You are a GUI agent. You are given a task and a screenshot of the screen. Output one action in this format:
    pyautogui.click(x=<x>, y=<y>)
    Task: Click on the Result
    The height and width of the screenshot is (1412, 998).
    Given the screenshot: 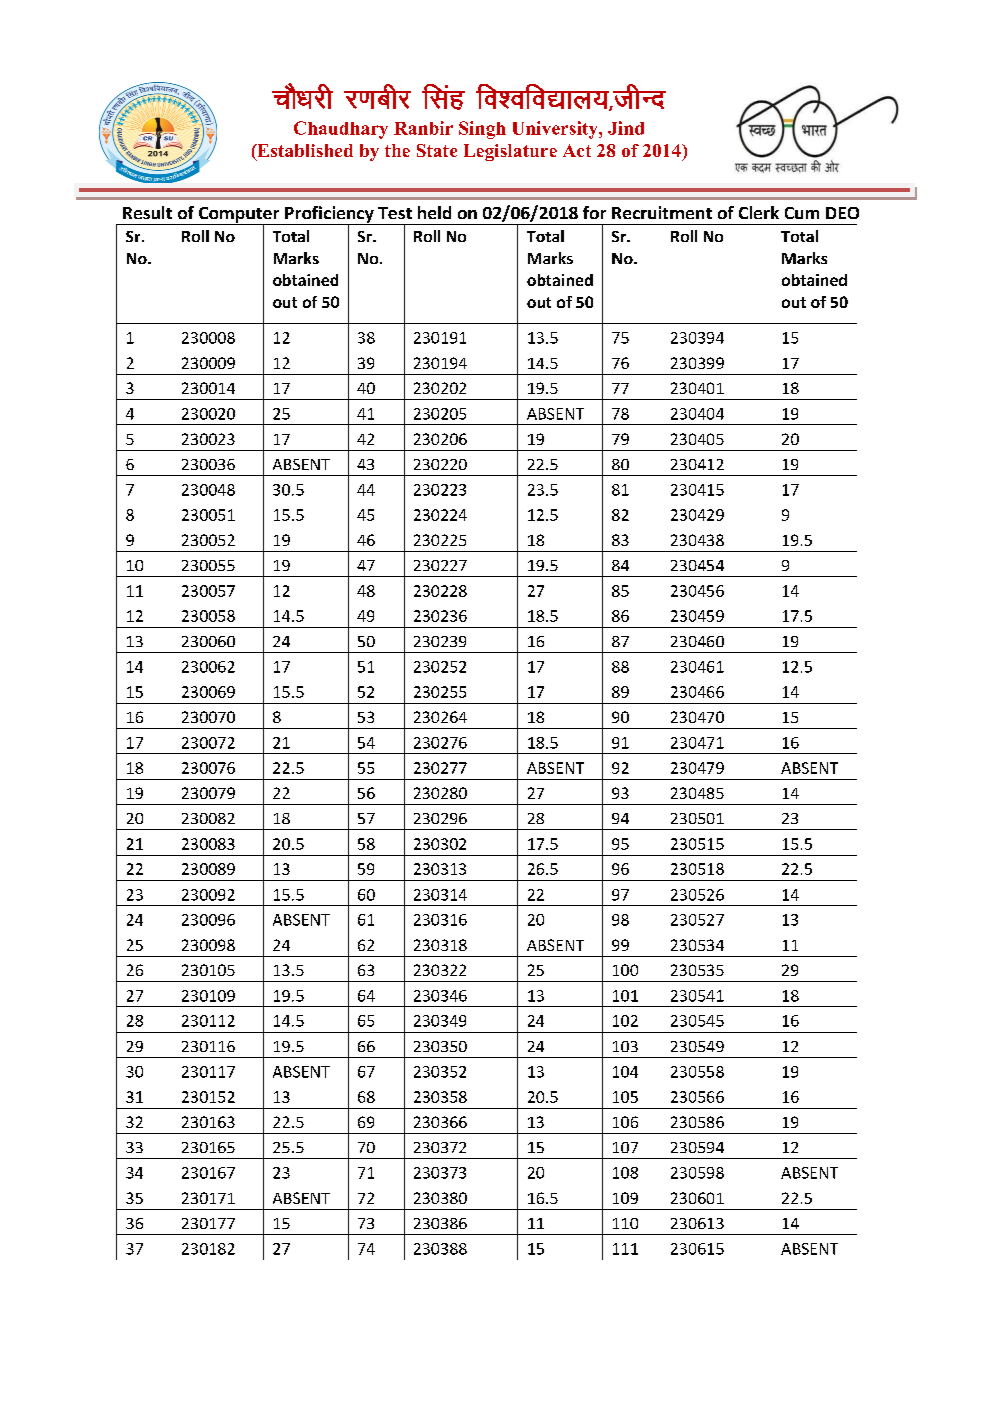 What is the action you would take?
    pyautogui.click(x=147, y=212)
